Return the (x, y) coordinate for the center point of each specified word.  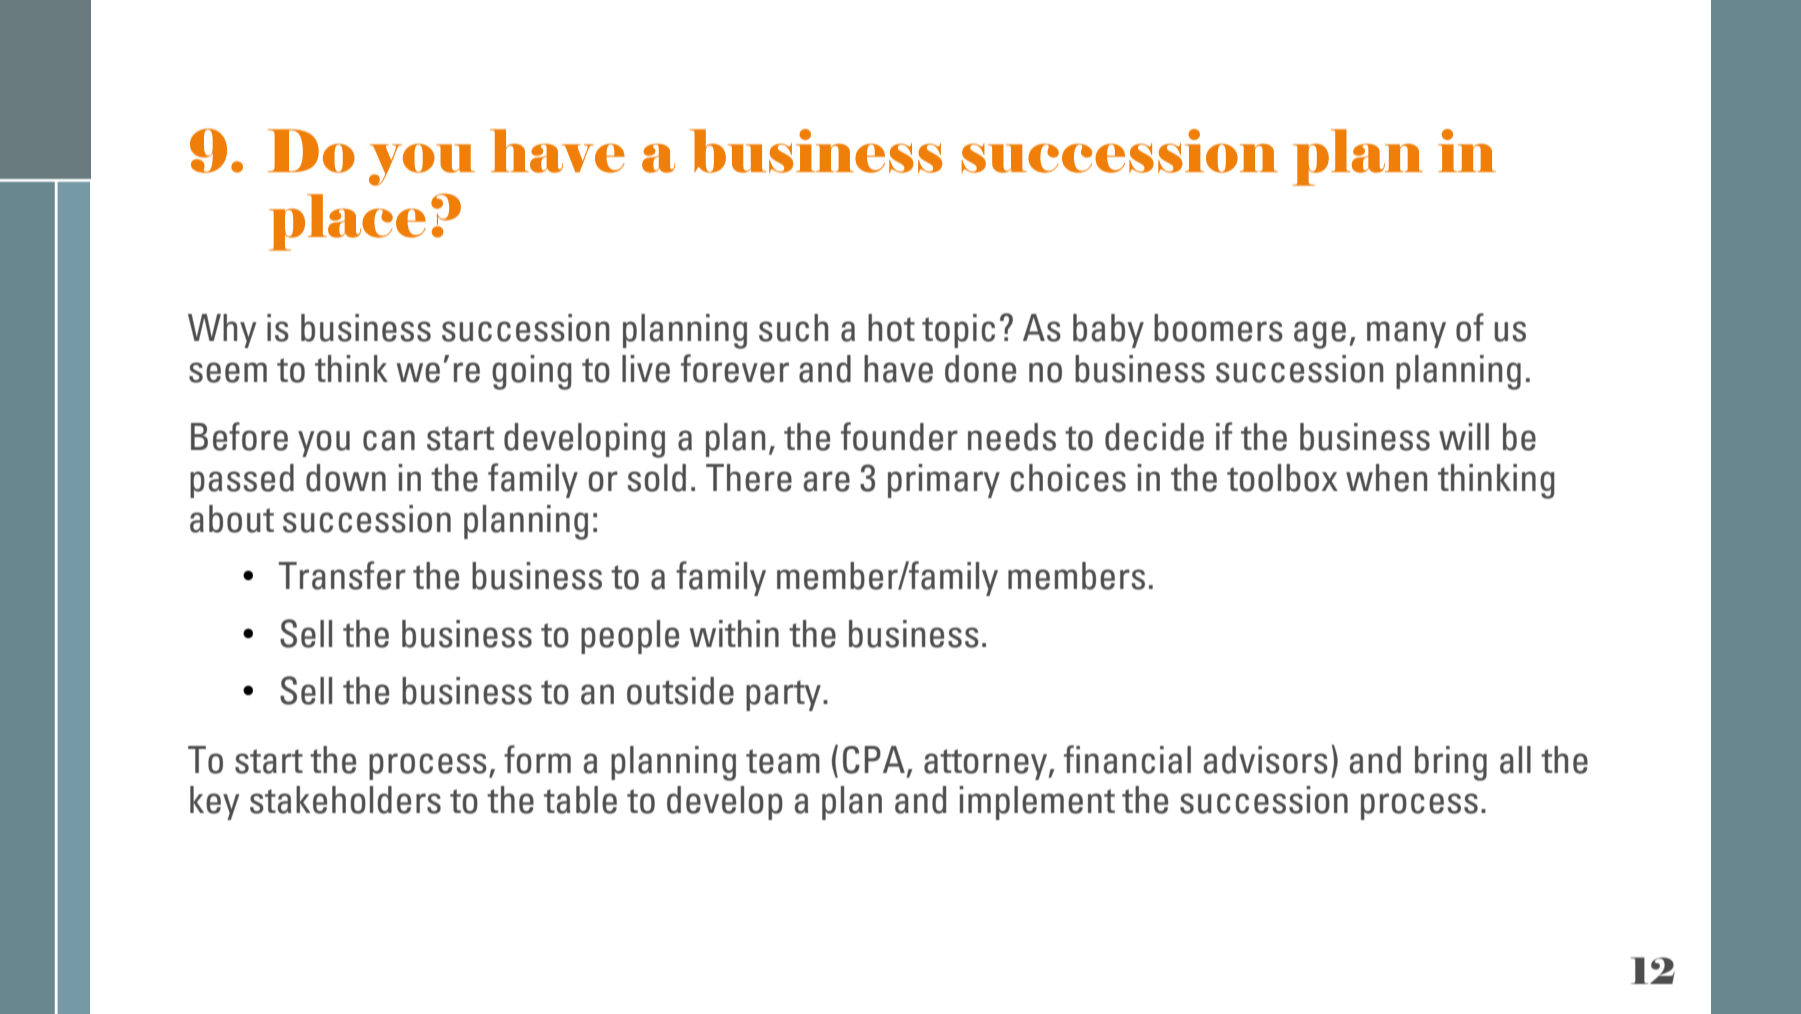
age (1320, 335)
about (232, 519)
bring (1451, 763)
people (630, 637)
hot (891, 328)
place (347, 222)
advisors (1266, 760)
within (734, 633)
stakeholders (345, 800)
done (980, 369)
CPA (874, 760)
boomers (1218, 328)
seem (228, 372)
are (827, 481)
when (1386, 478)
